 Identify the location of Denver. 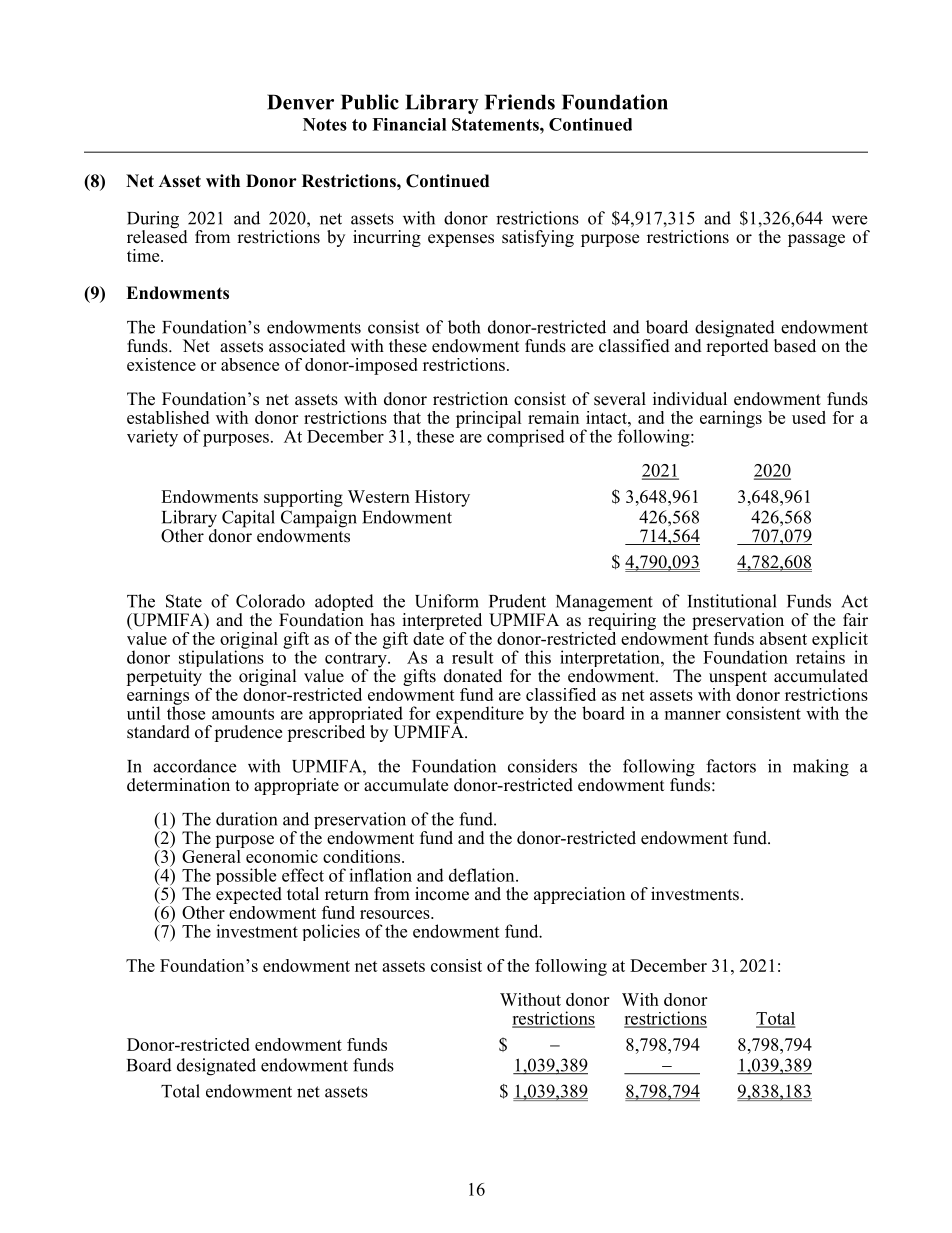
(300, 102).
